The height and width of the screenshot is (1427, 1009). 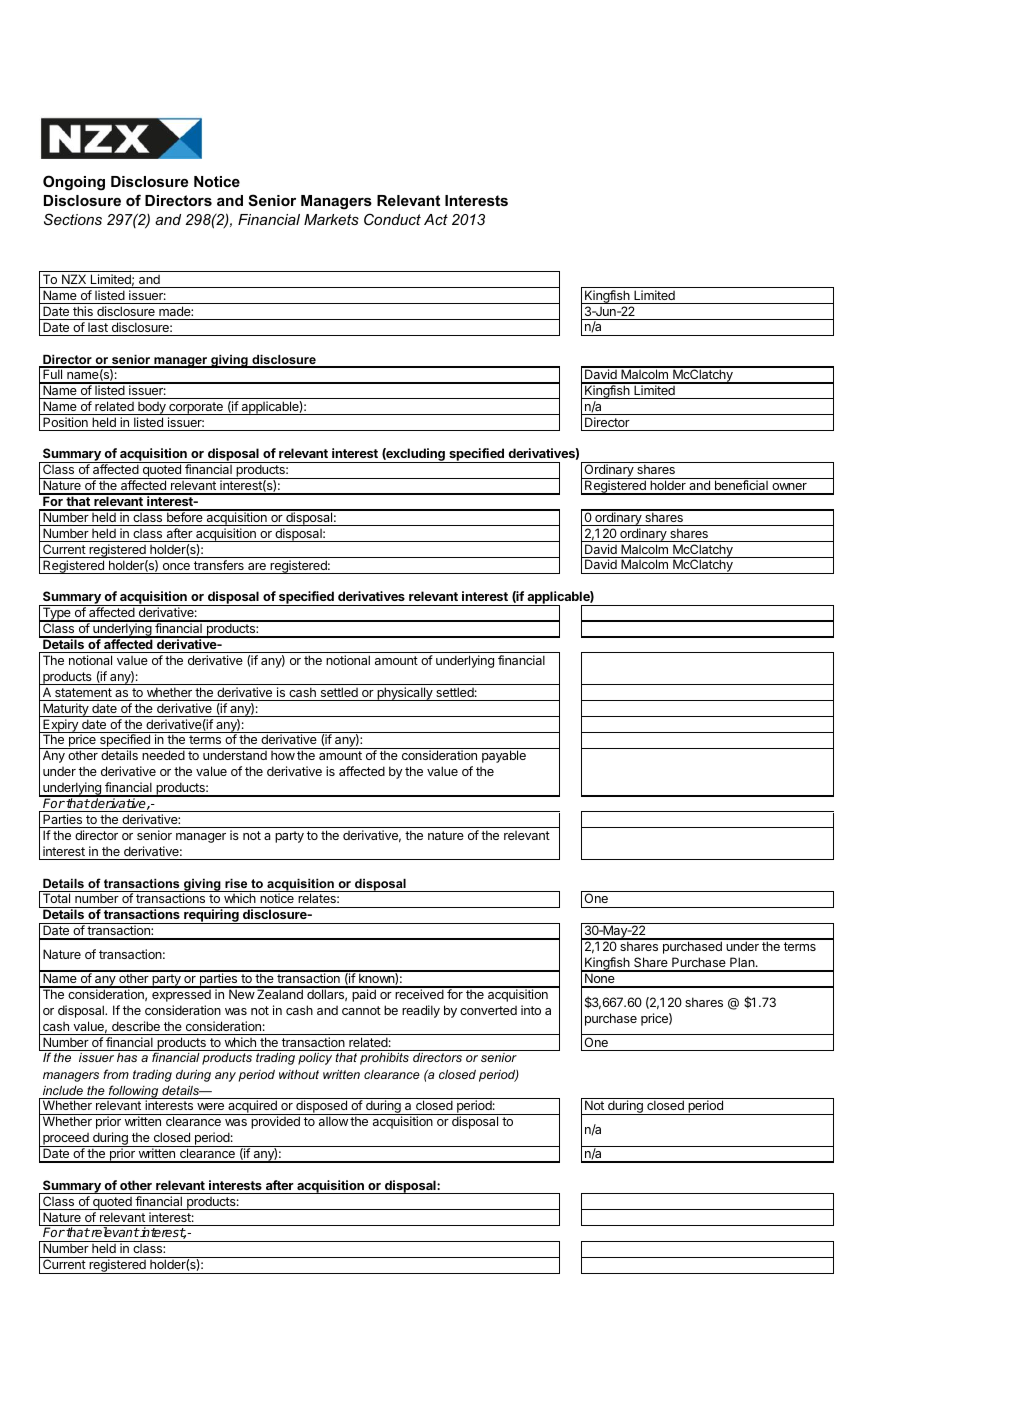 I want to click on how, so click(x=283, y=755).
